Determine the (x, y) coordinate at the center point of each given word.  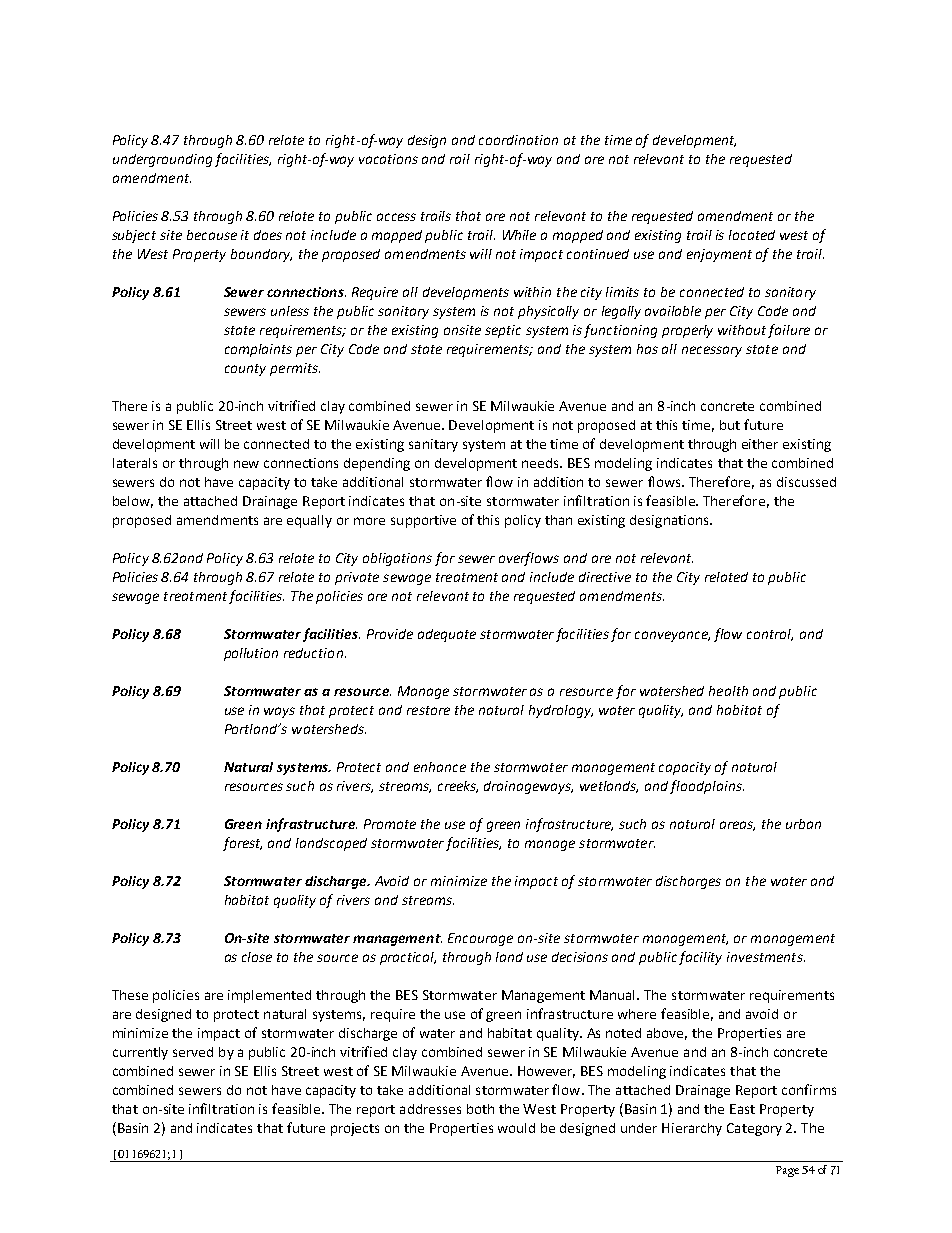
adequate (447, 635)
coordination (518, 140)
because (212, 235)
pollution (251, 654)
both (480, 1109)
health (728, 691)
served (193, 1052)
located (752, 235)
